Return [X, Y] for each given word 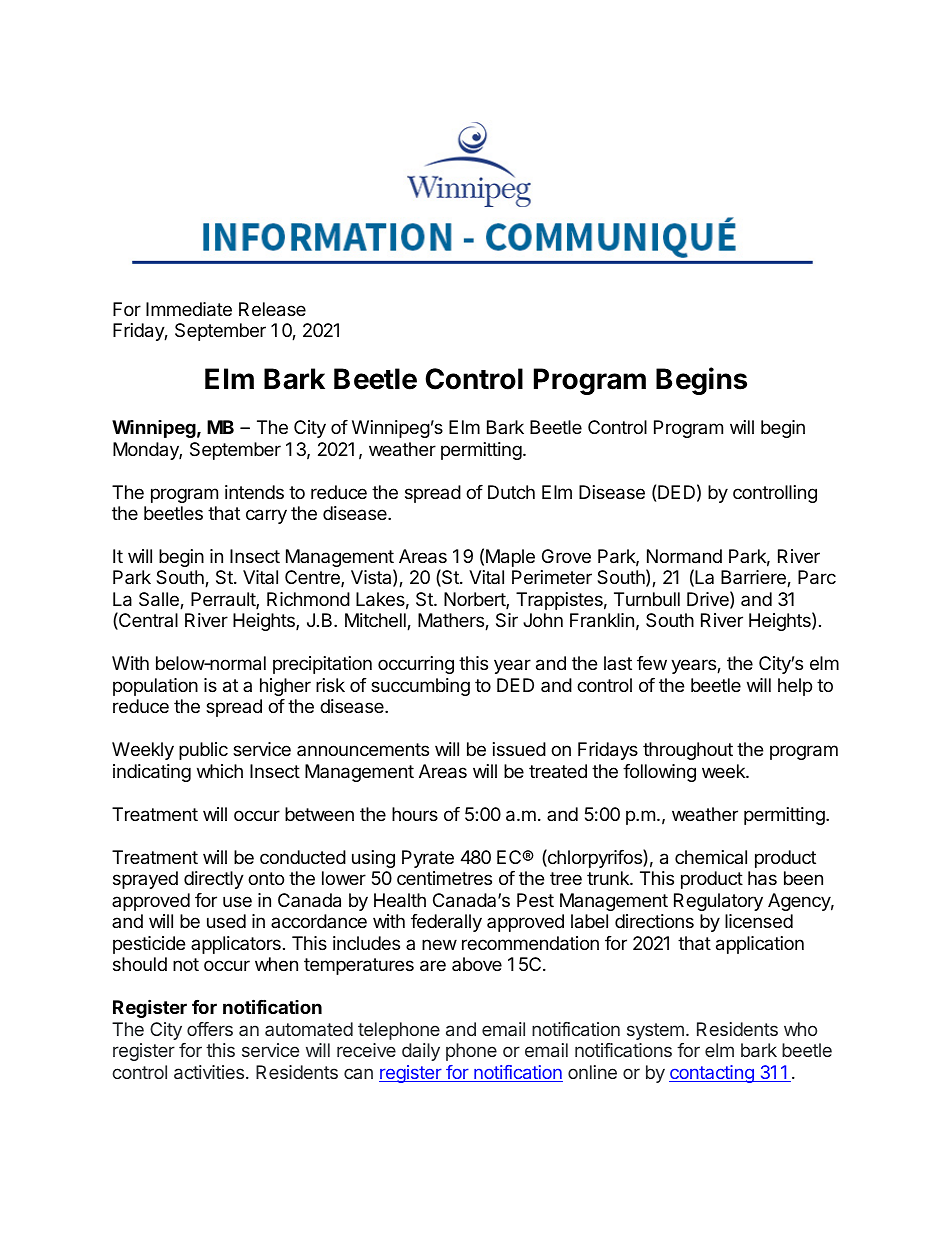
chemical [711, 857]
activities [210, 1072]
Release [272, 309]
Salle [160, 600]
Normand [684, 556]
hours [415, 814]
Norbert [475, 600]
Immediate [189, 309]
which [220, 771]
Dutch [511, 492]
